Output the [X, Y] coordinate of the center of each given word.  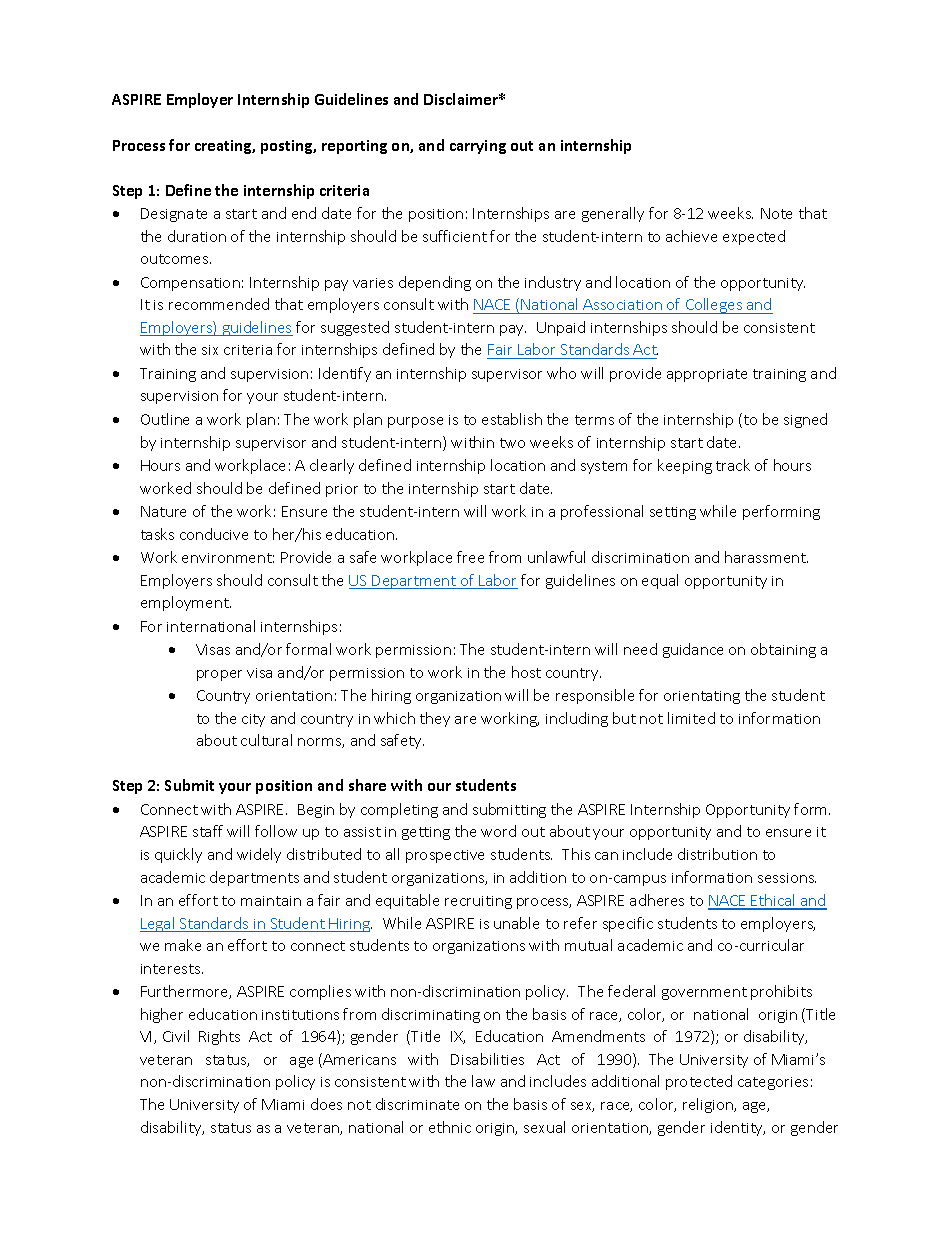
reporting [354, 147]
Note [776, 213]
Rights [219, 1037]
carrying [478, 147]
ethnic [450, 1127]
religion [709, 1105]
